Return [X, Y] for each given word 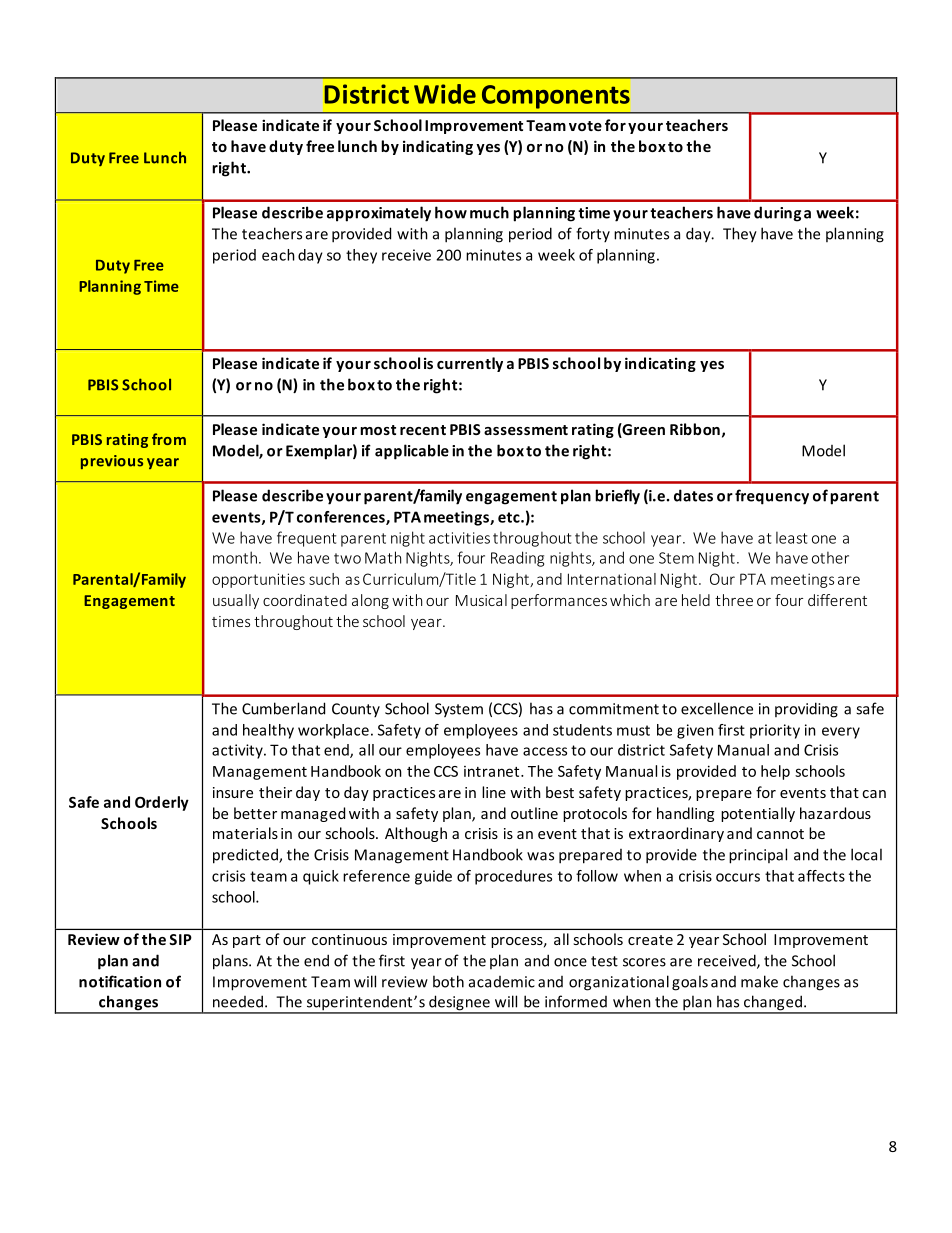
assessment [526, 430]
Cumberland [283, 708]
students [582, 730]
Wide [445, 94]
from [169, 439]
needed [239, 1001]
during [777, 214]
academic [502, 982]
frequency [772, 497]
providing [806, 710]
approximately [379, 214]
